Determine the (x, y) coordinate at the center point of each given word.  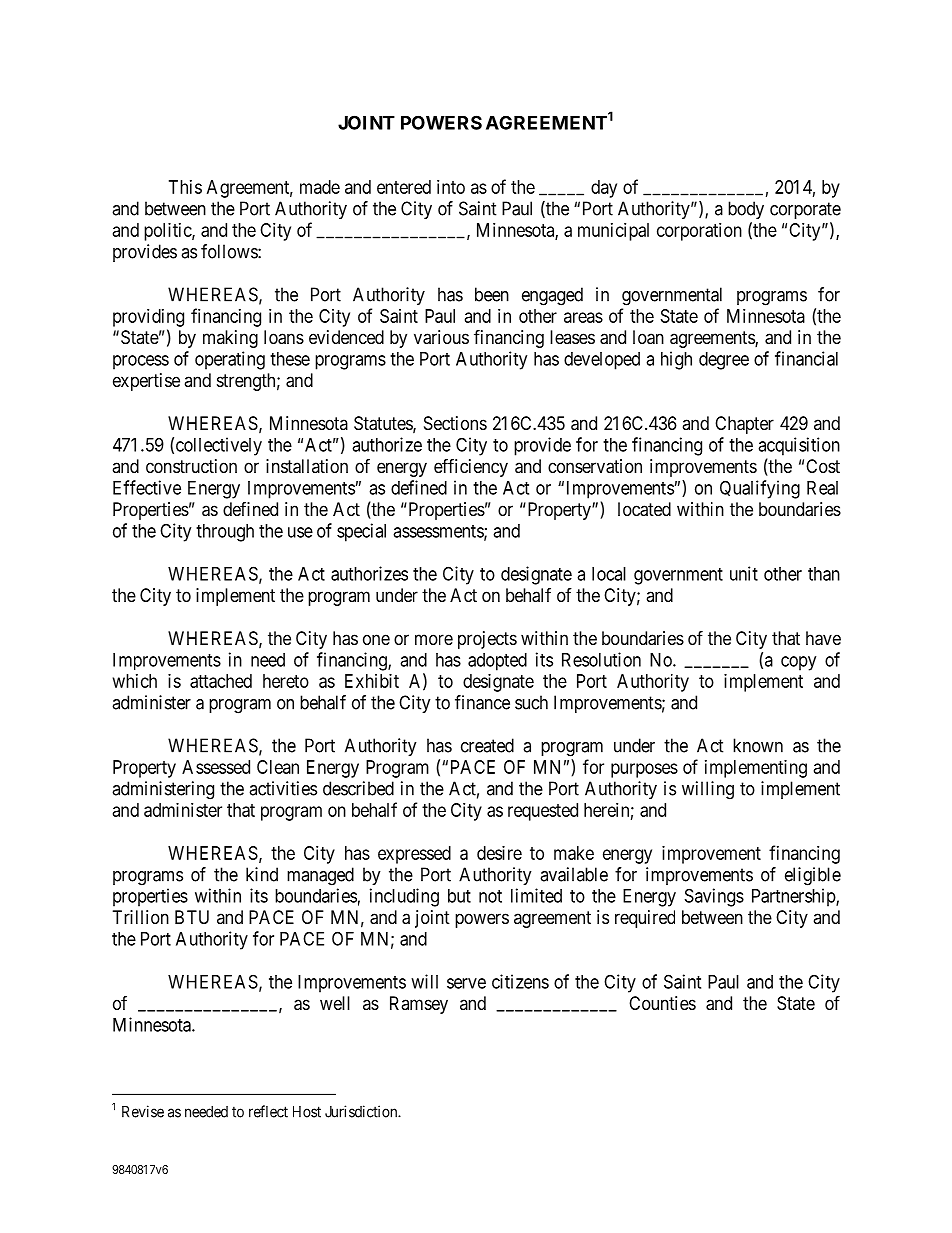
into (451, 187)
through (225, 533)
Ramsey (419, 1005)
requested (543, 812)
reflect (268, 1111)
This (185, 187)
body (746, 210)
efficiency (471, 467)
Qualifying (760, 489)
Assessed (216, 767)
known (758, 745)
